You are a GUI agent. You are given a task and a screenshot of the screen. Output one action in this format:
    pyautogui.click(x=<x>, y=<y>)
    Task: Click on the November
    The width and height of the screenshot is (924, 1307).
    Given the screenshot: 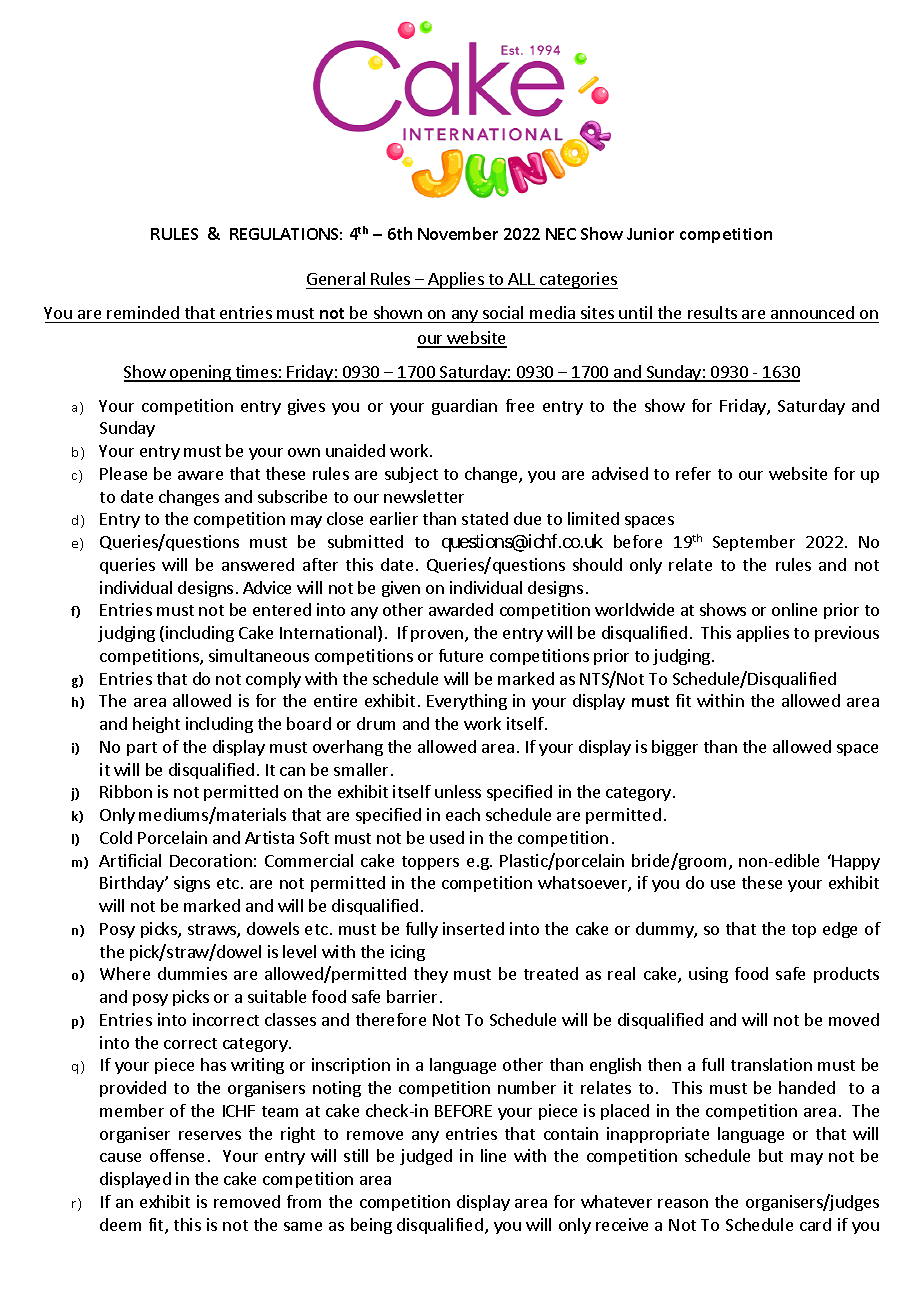 What is the action you would take?
    pyautogui.click(x=458, y=233)
